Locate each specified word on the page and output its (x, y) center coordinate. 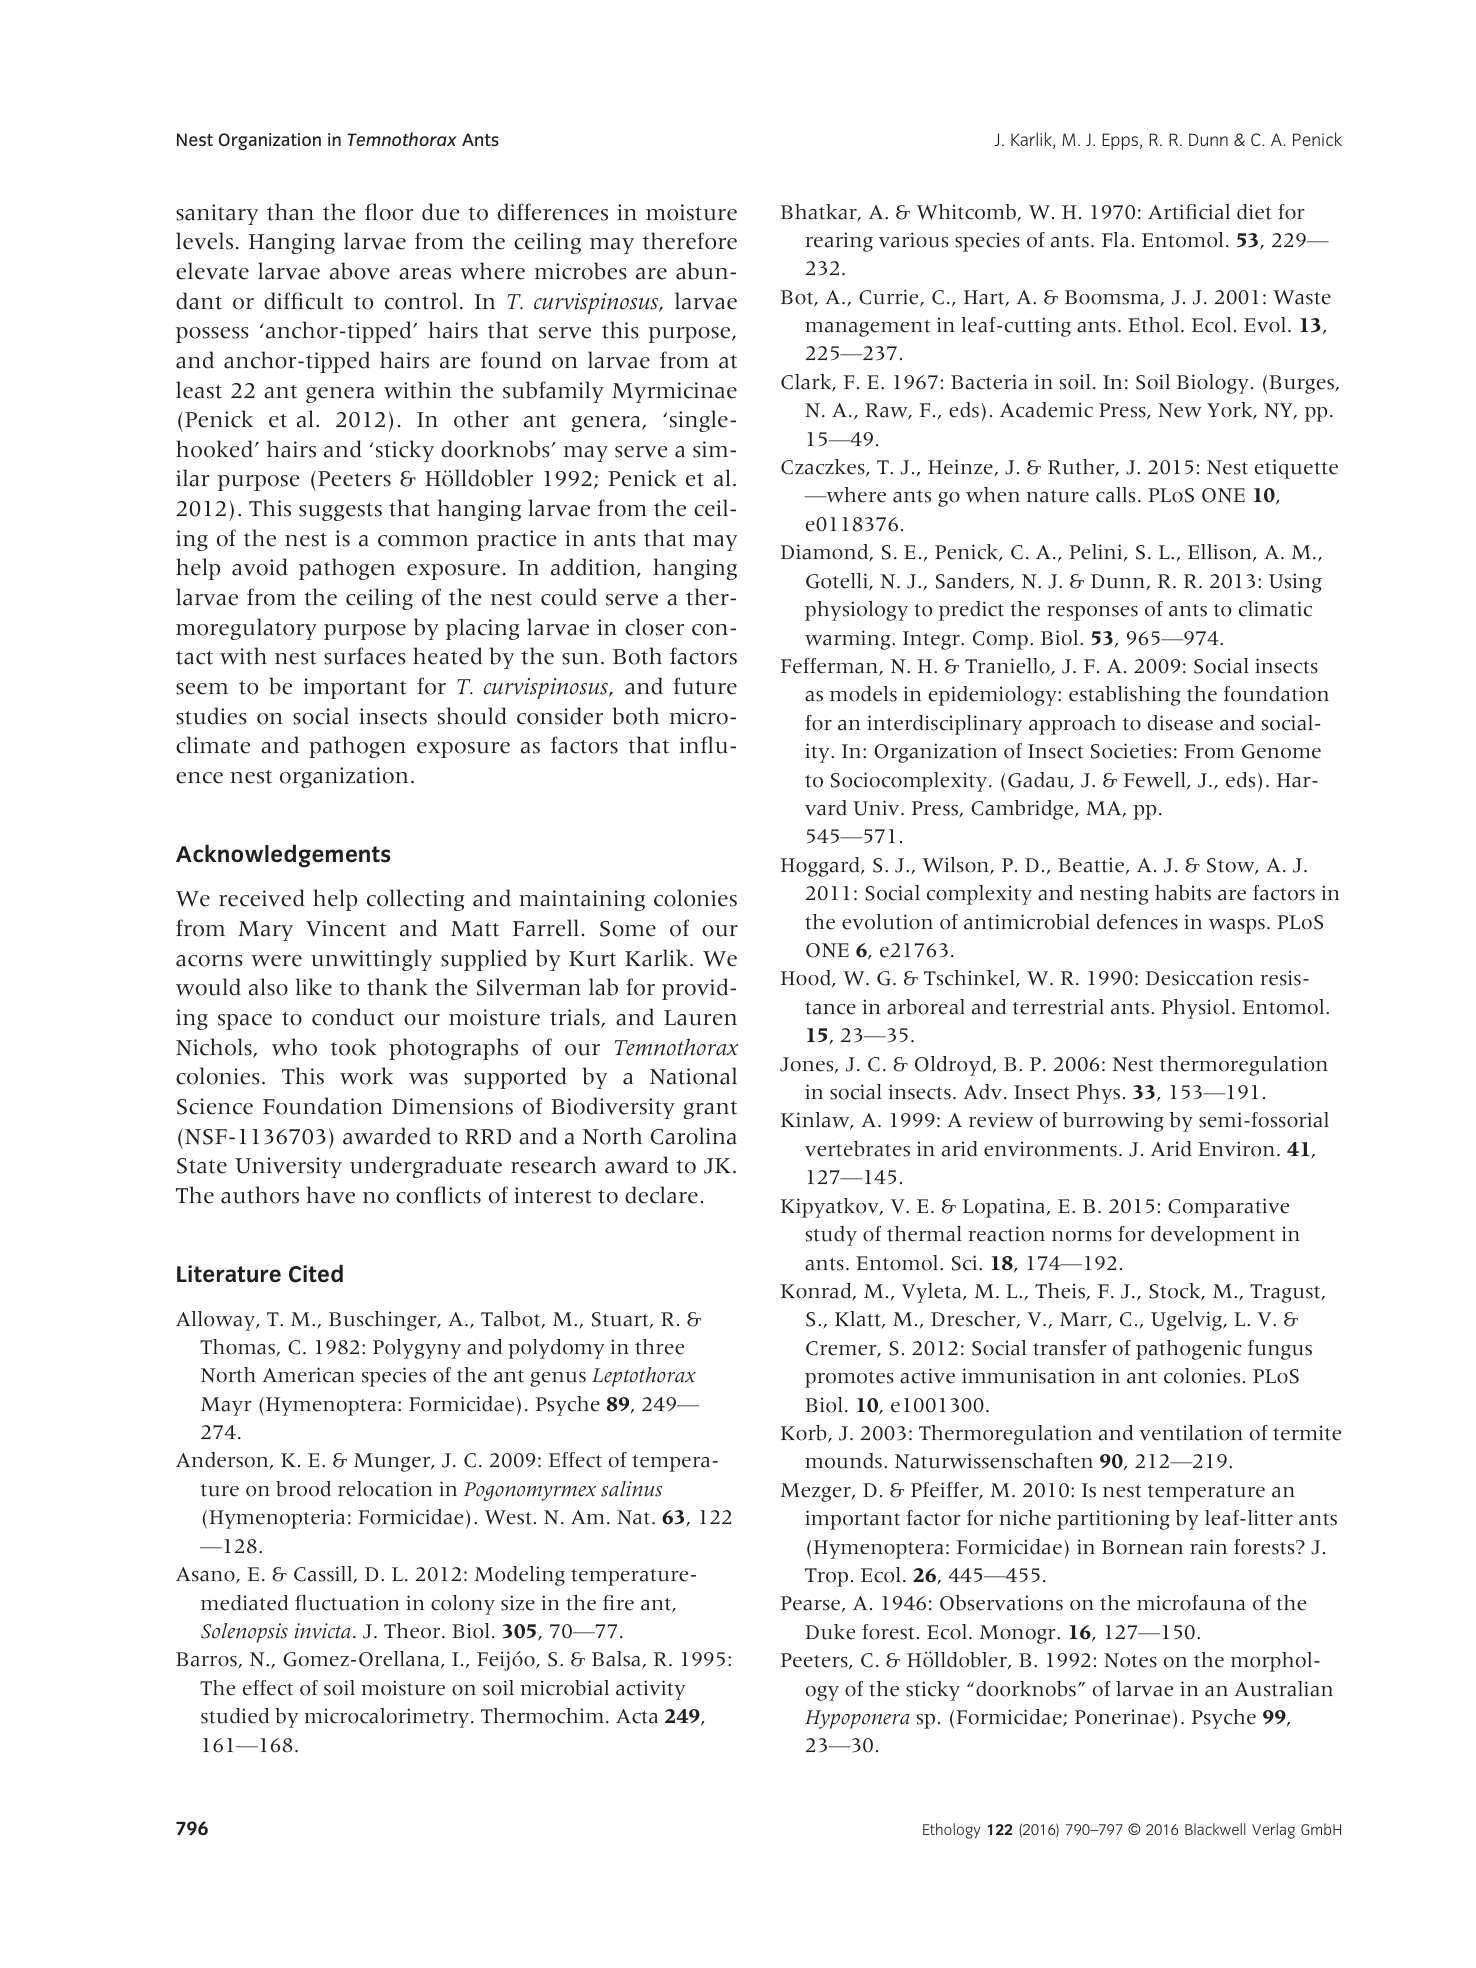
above (360, 271)
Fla (1115, 240)
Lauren (700, 1018)
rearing (839, 242)
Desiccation (1199, 978)
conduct (353, 1017)
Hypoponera (857, 1719)
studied (235, 1716)
